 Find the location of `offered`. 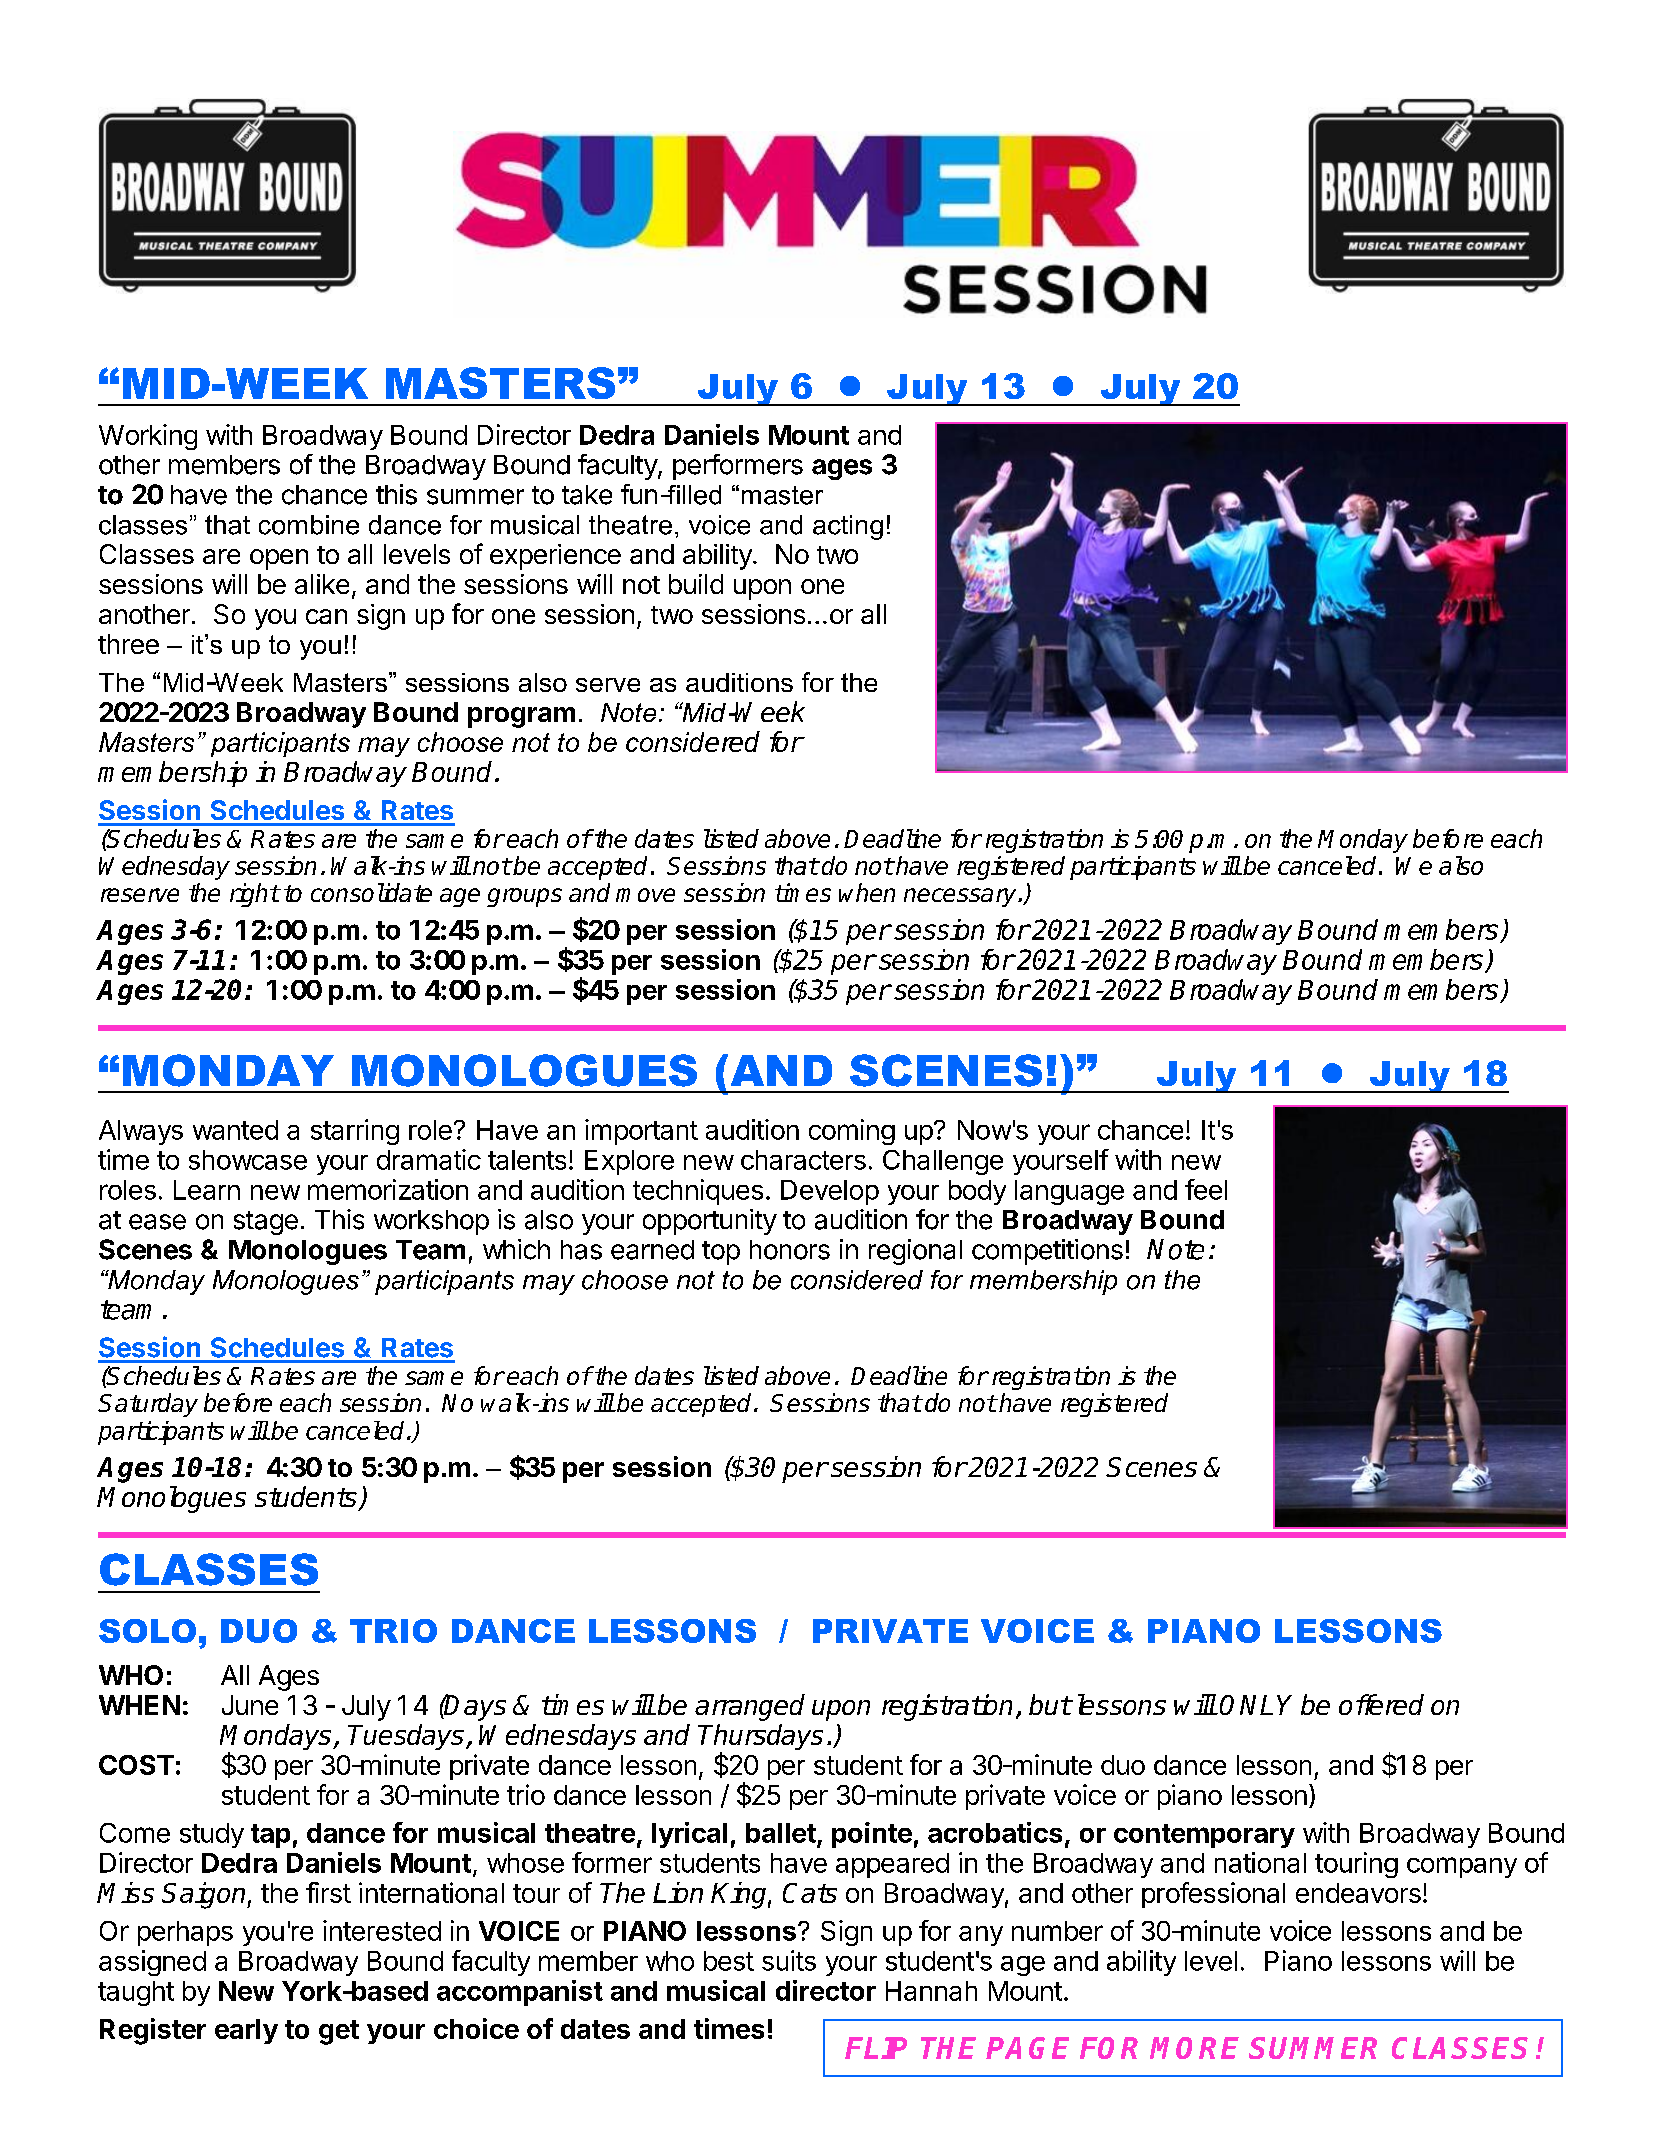

offered is located at coordinates (1381, 1704).
